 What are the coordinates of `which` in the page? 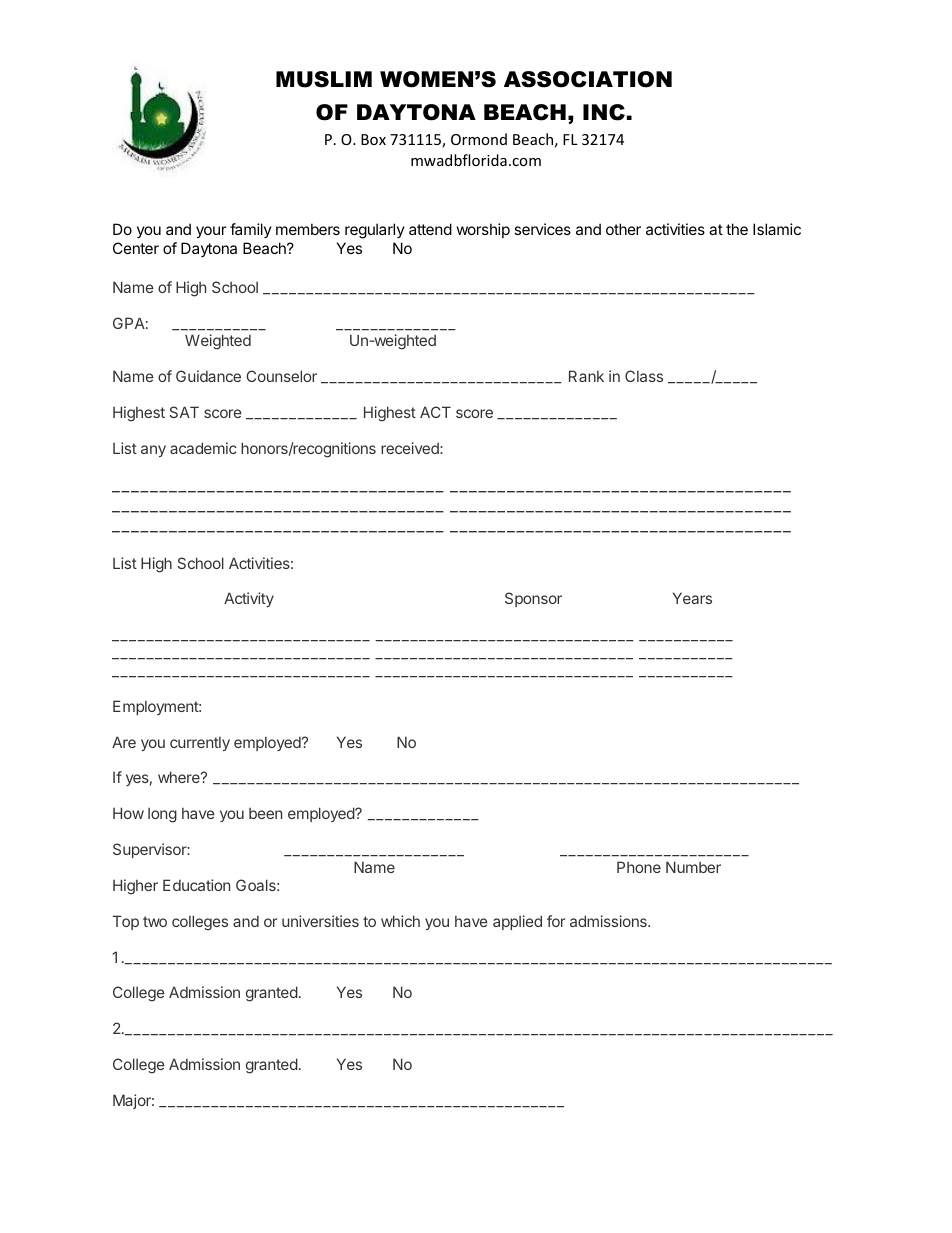 It's located at (400, 921).
